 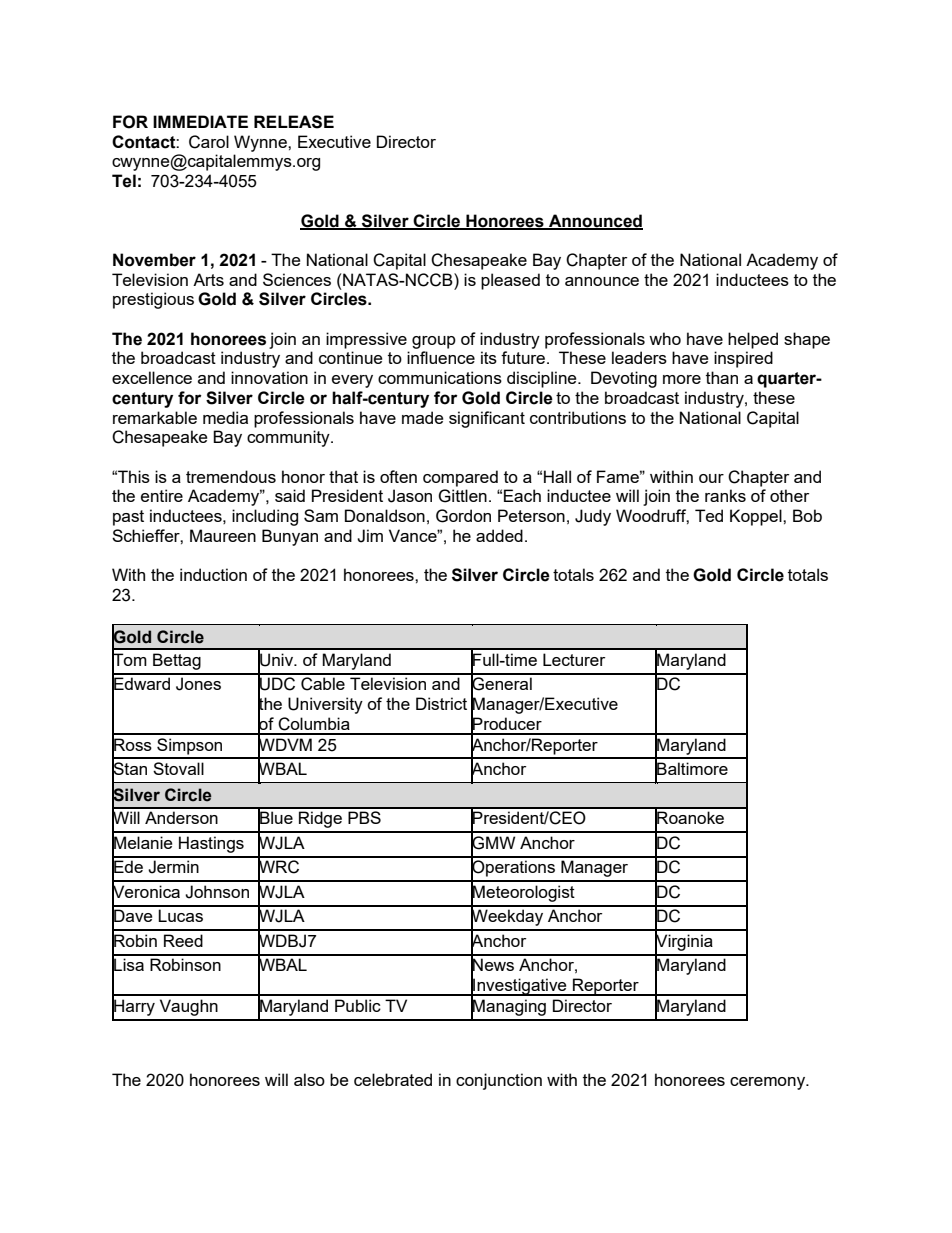 I want to click on Carol, so click(x=209, y=142).
